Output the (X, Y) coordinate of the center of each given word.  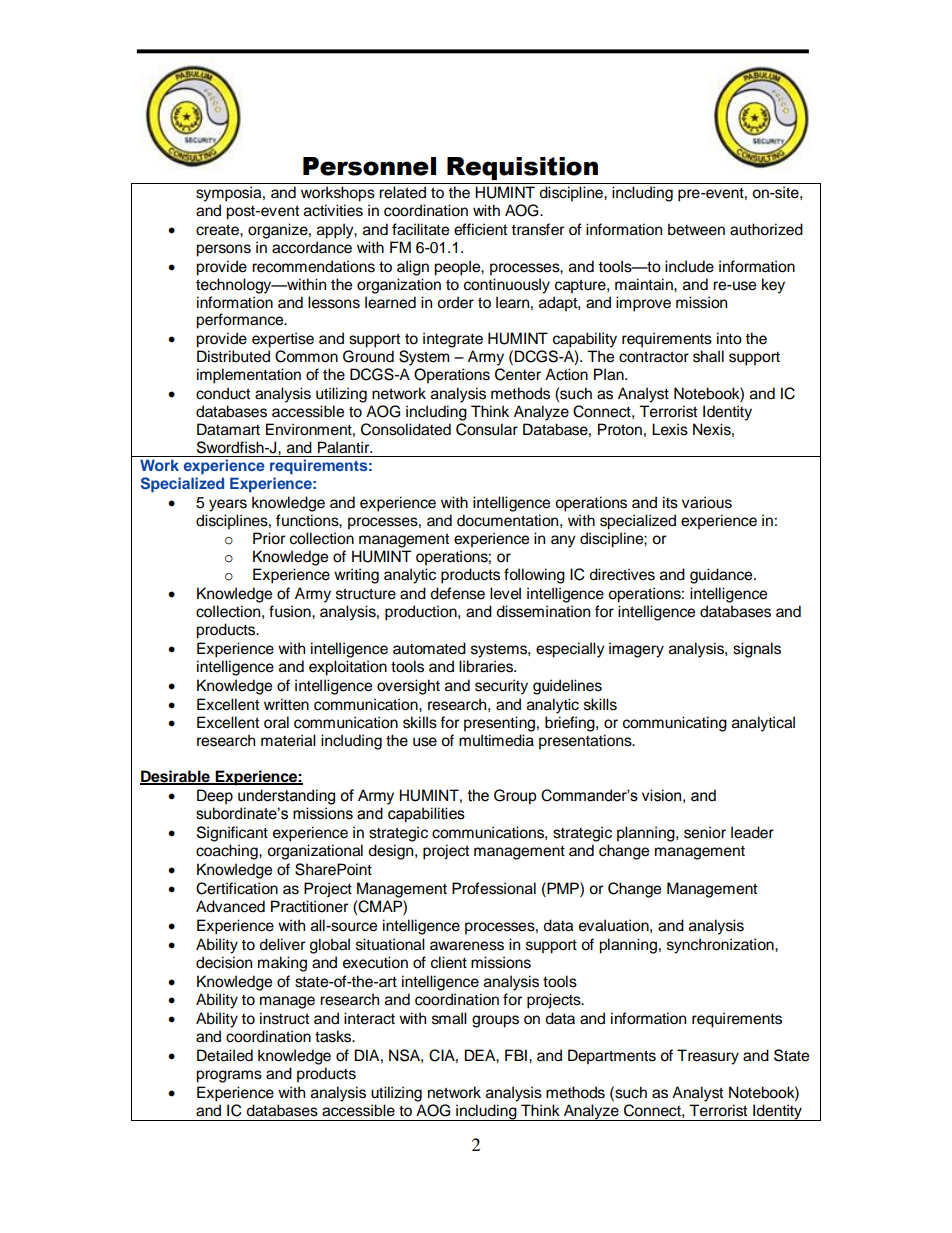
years (228, 505)
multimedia (496, 740)
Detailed (225, 1055)
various (707, 502)
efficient (480, 229)
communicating (675, 724)
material (288, 740)
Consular (487, 429)
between (696, 229)
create (218, 230)
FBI (516, 1055)
